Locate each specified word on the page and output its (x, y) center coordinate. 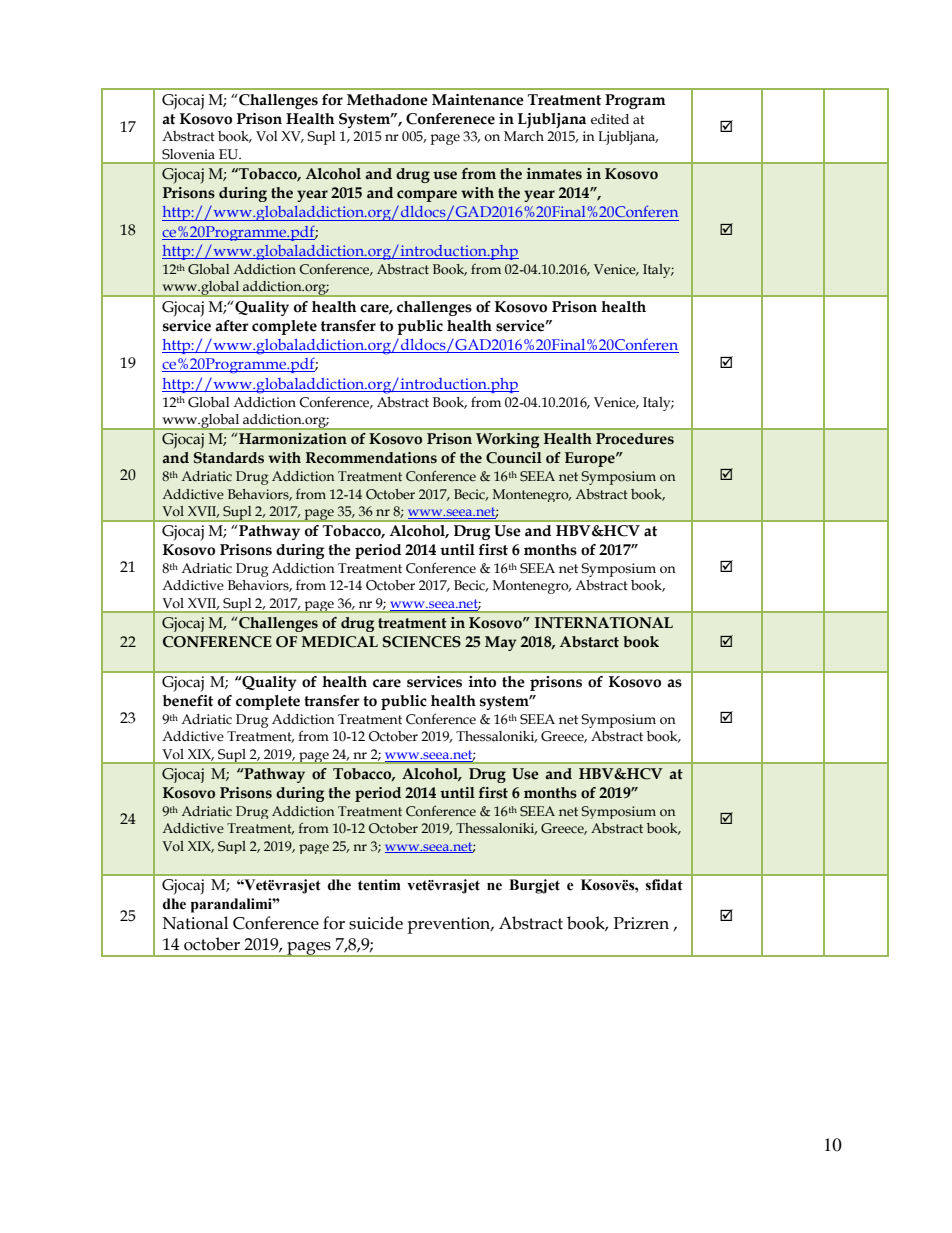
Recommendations (371, 458)
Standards (229, 458)
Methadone (387, 100)
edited (610, 119)
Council (514, 458)
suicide (376, 923)
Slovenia (188, 154)
